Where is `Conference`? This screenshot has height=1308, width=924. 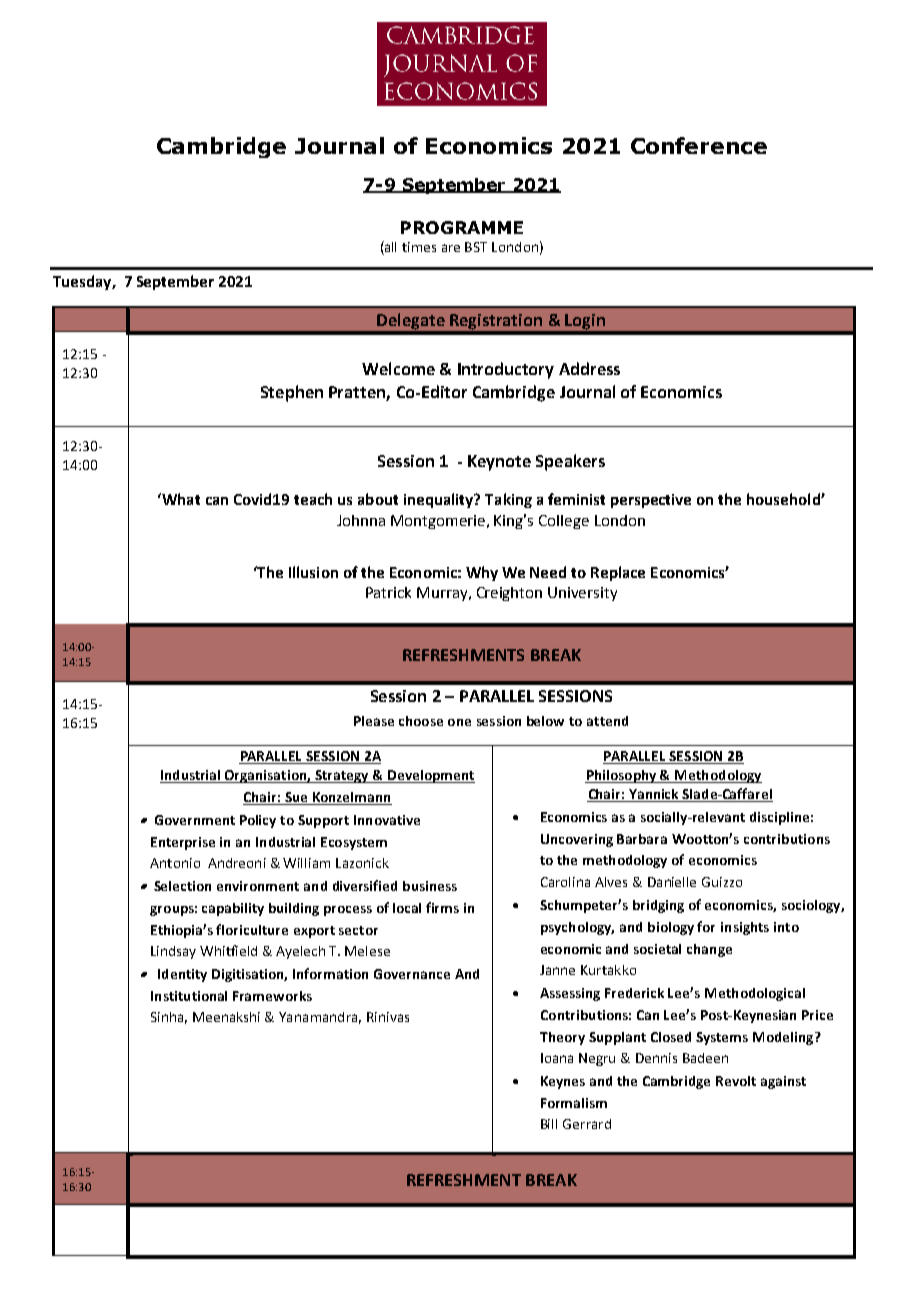 Conference is located at coordinates (699, 145).
